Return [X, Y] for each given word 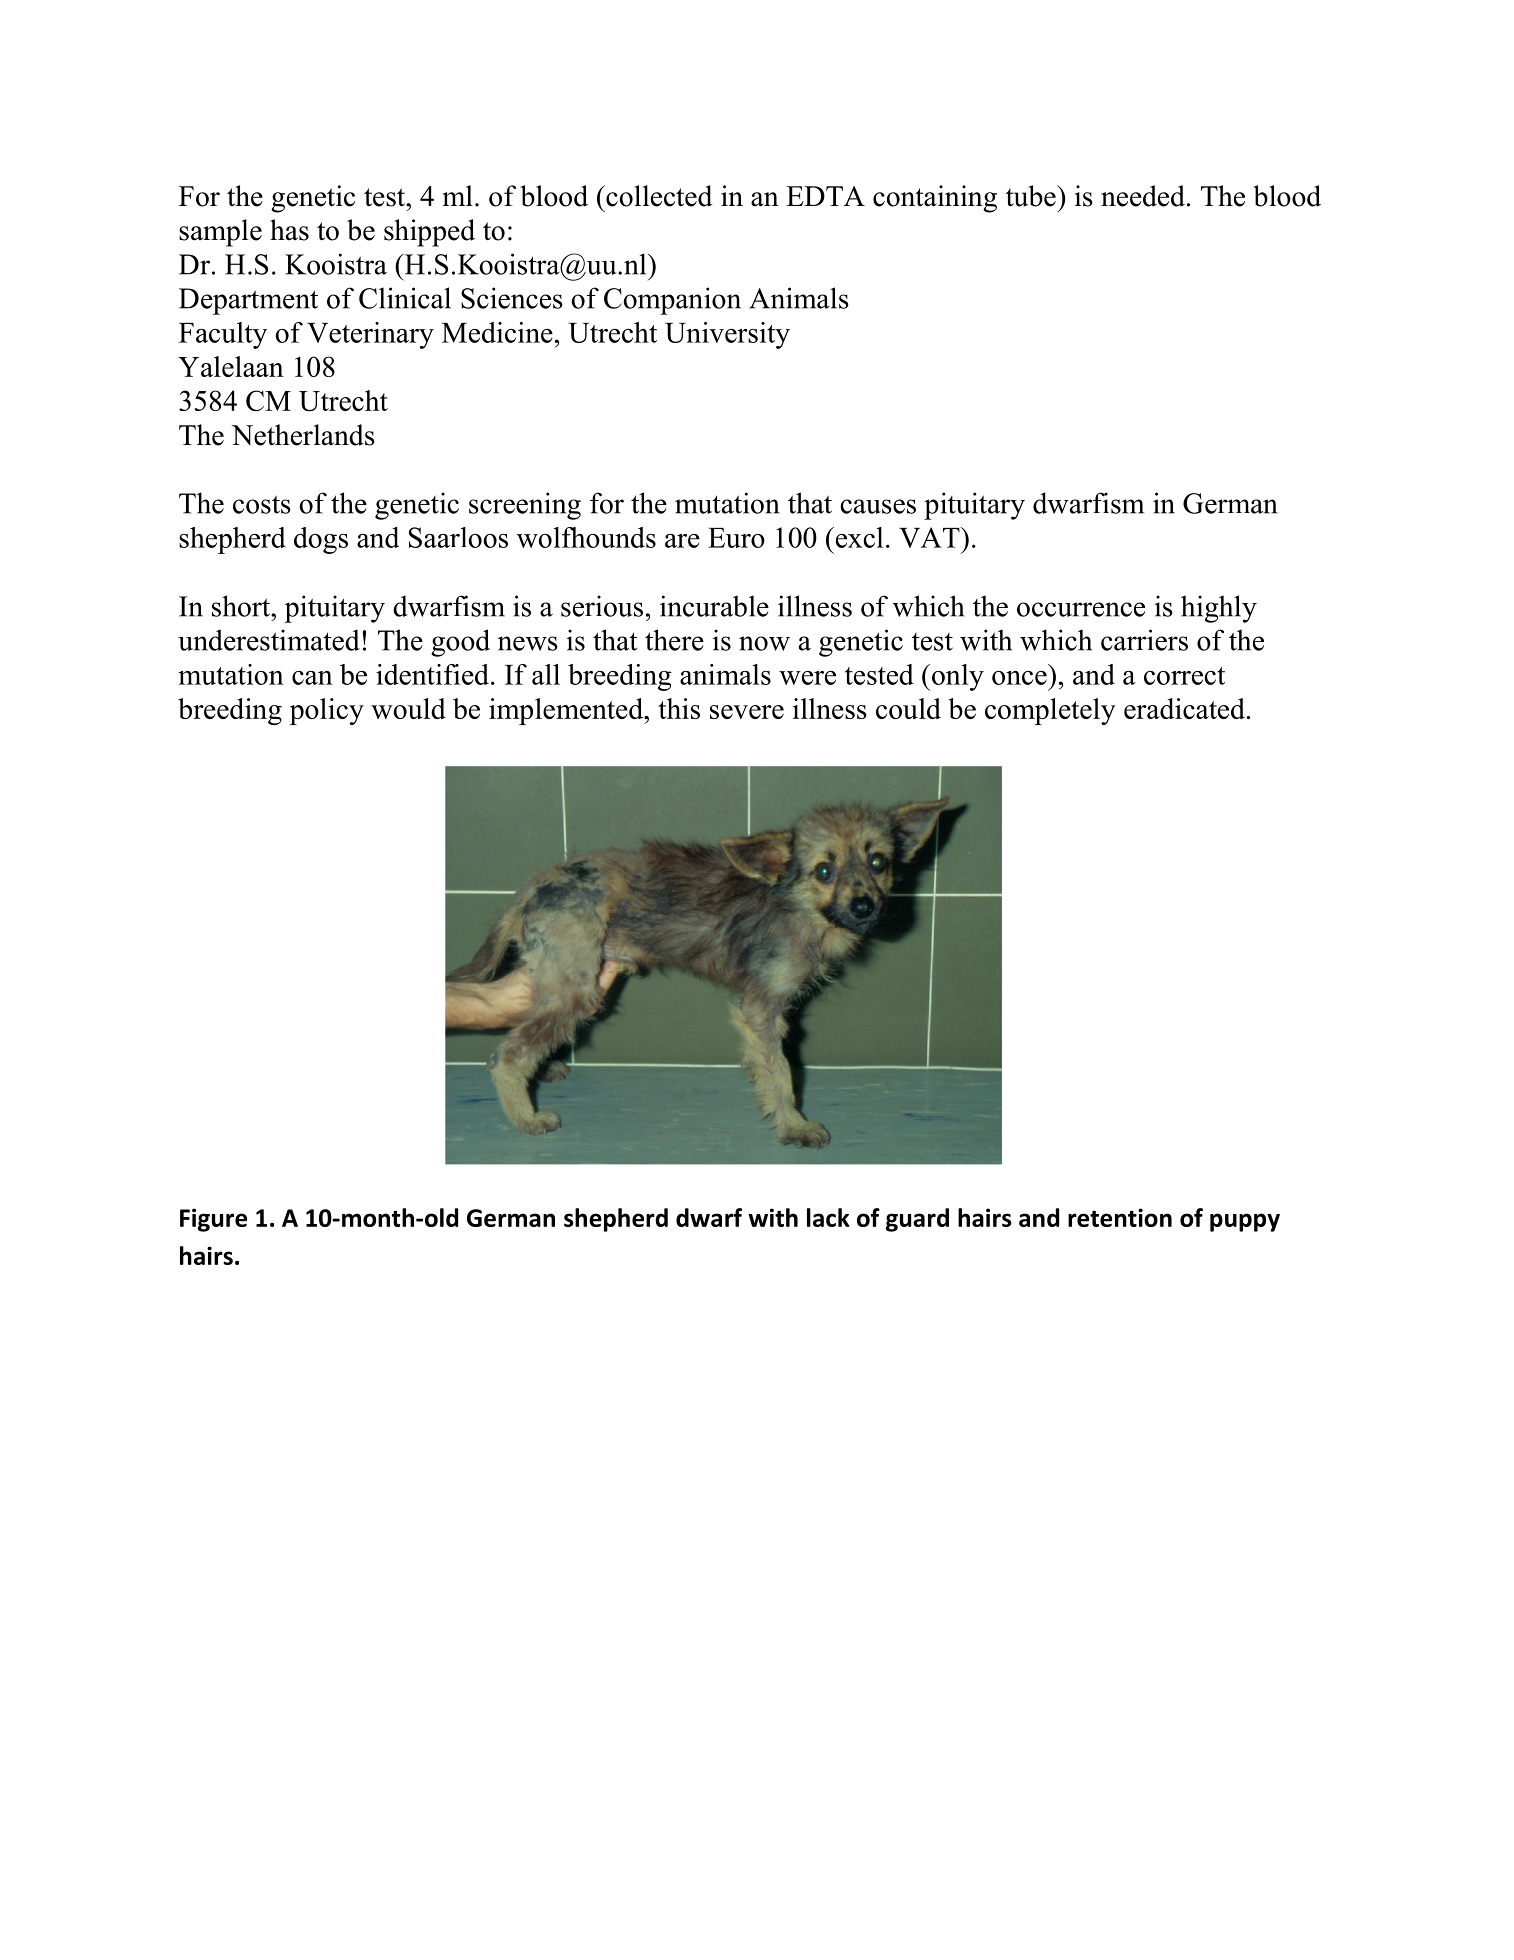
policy [327, 711]
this [679, 708]
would [408, 708]
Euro [736, 538]
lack [828, 1217]
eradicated [1184, 708]
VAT [930, 537]
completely [1050, 711]
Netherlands [303, 435]
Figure [213, 1220]
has [289, 230]
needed [1143, 196]
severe [747, 712]
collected [658, 196]
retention [1120, 1217]
